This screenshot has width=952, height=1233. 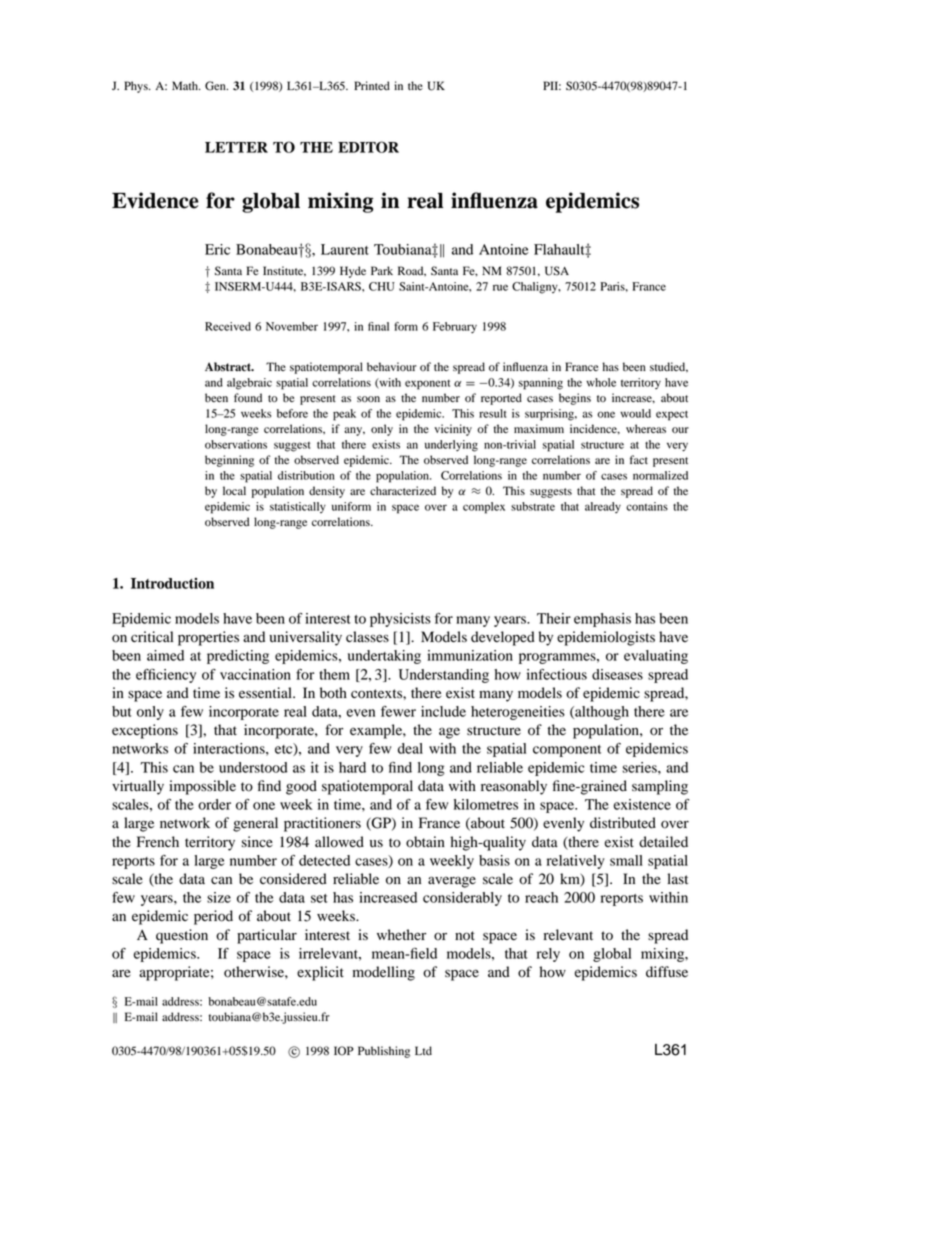 What do you see at coordinates (557, 271) in the screenshot?
I see `USA` at bounding box center [557, 271].
